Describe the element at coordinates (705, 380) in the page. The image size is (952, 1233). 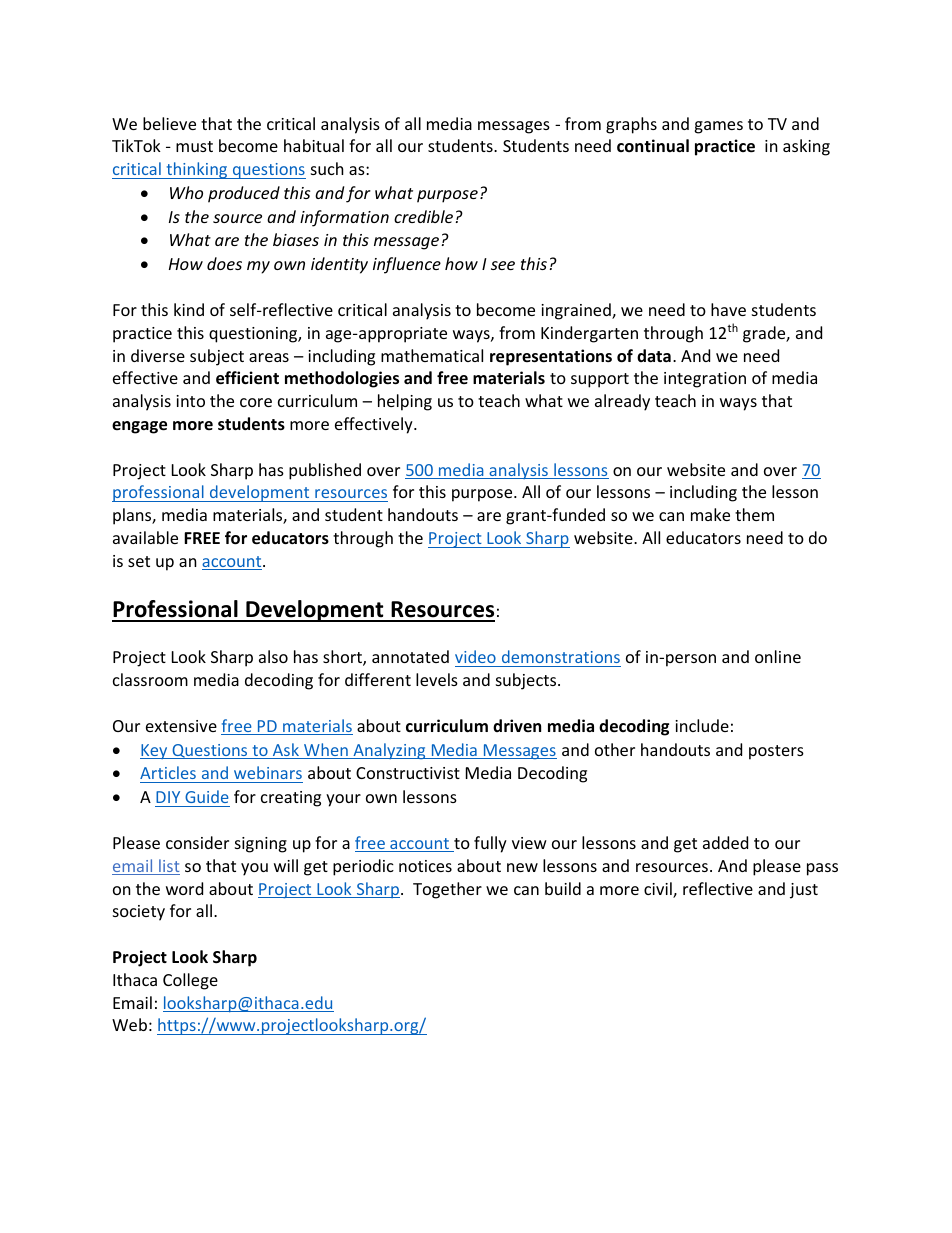
I see `integration` at that location.
